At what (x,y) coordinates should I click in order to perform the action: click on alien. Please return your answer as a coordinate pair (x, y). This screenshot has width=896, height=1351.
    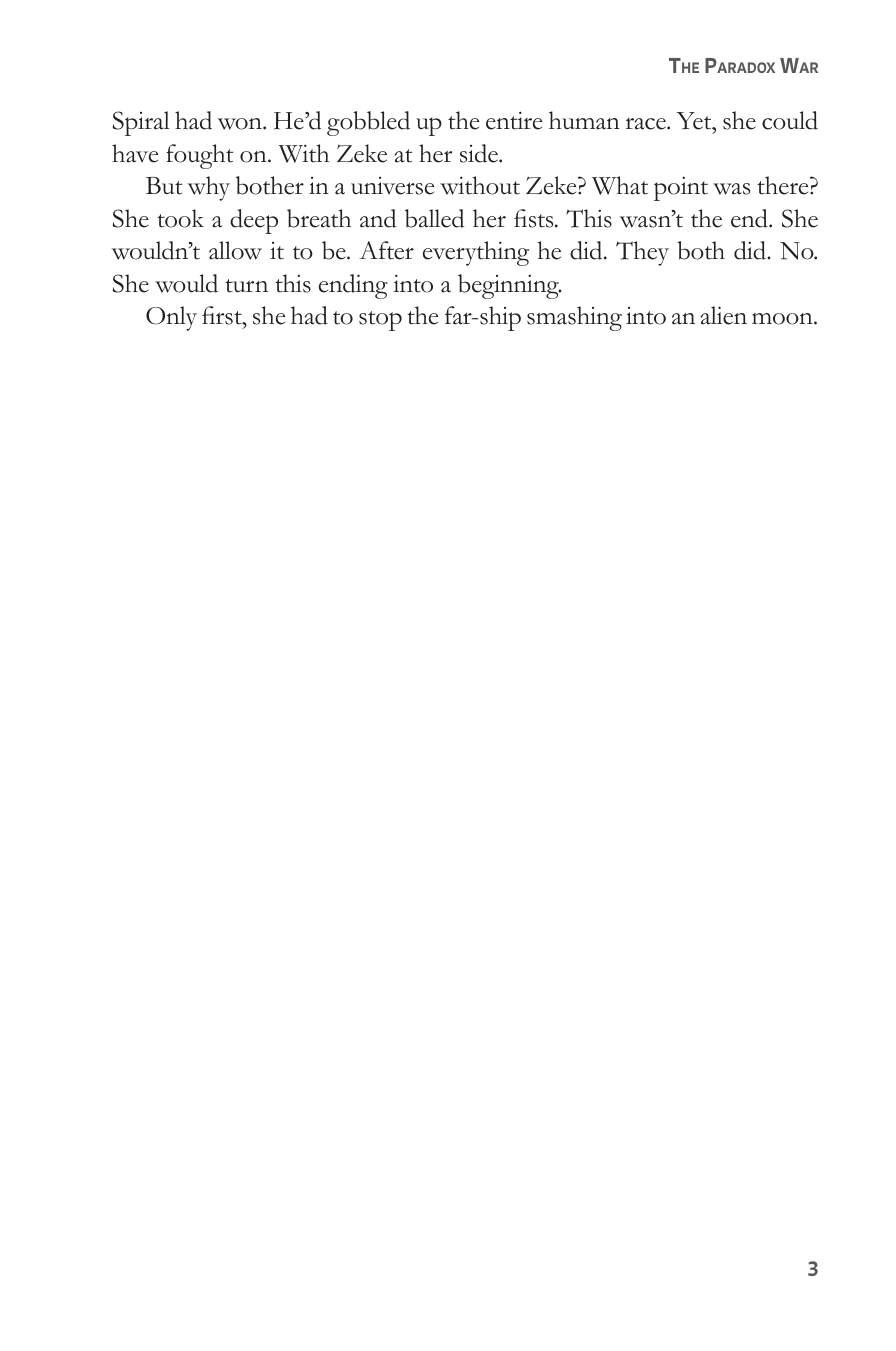
    Looking at the image, I should click on (724, 315).
